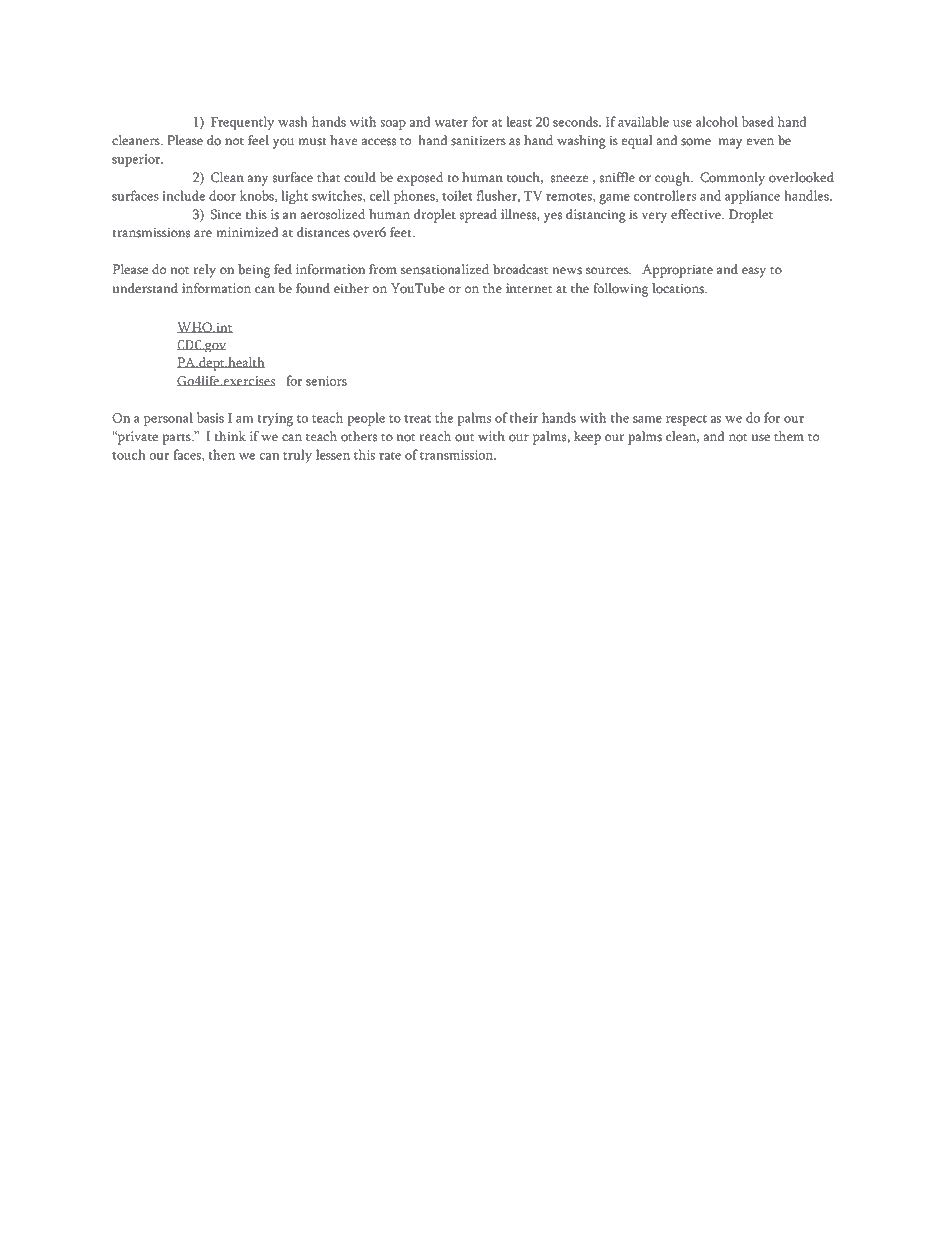 The image size is (952, 1233). What do you see at coordinates (242, 123) in the image?
I see `Frequently` at bounding box center [242, 123].
